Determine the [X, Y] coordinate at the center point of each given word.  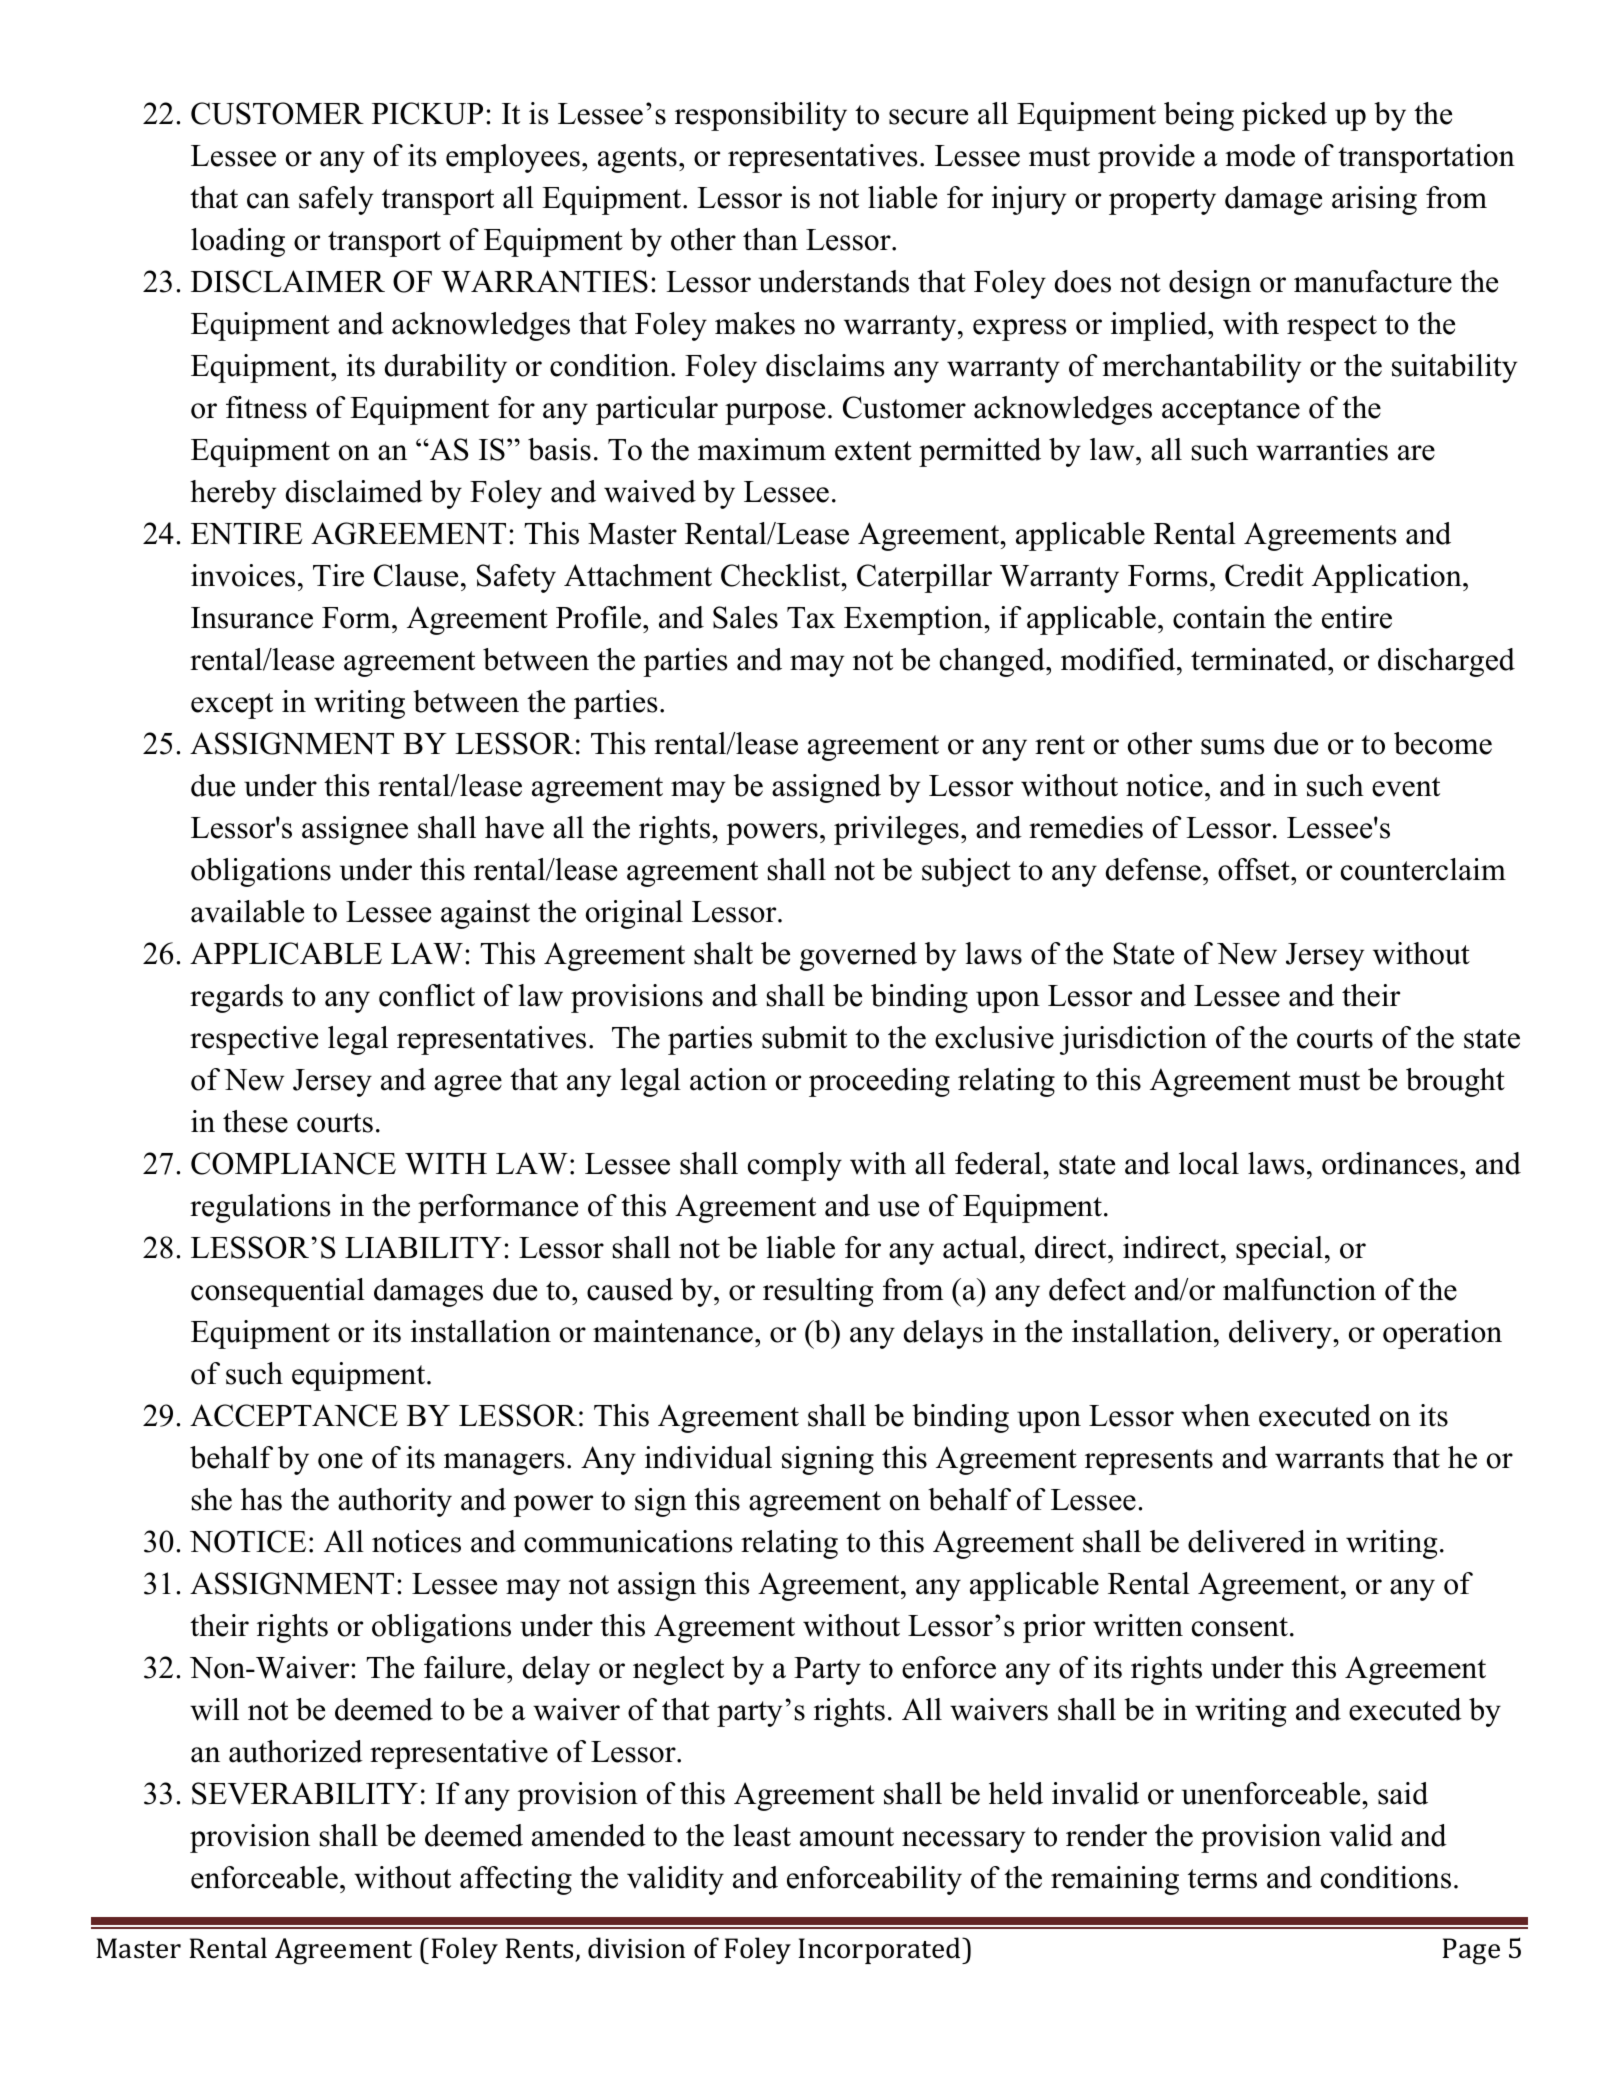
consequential [278, 1292]
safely [336, 200]
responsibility [761, 116]
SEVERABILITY [305, 1793]
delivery [1281, 1334]
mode [1260, 155]
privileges [896, 830]
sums [1233, 747]
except [232, 706]
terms [1222, 1879]
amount [847, 1837]
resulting [818, 1292]
